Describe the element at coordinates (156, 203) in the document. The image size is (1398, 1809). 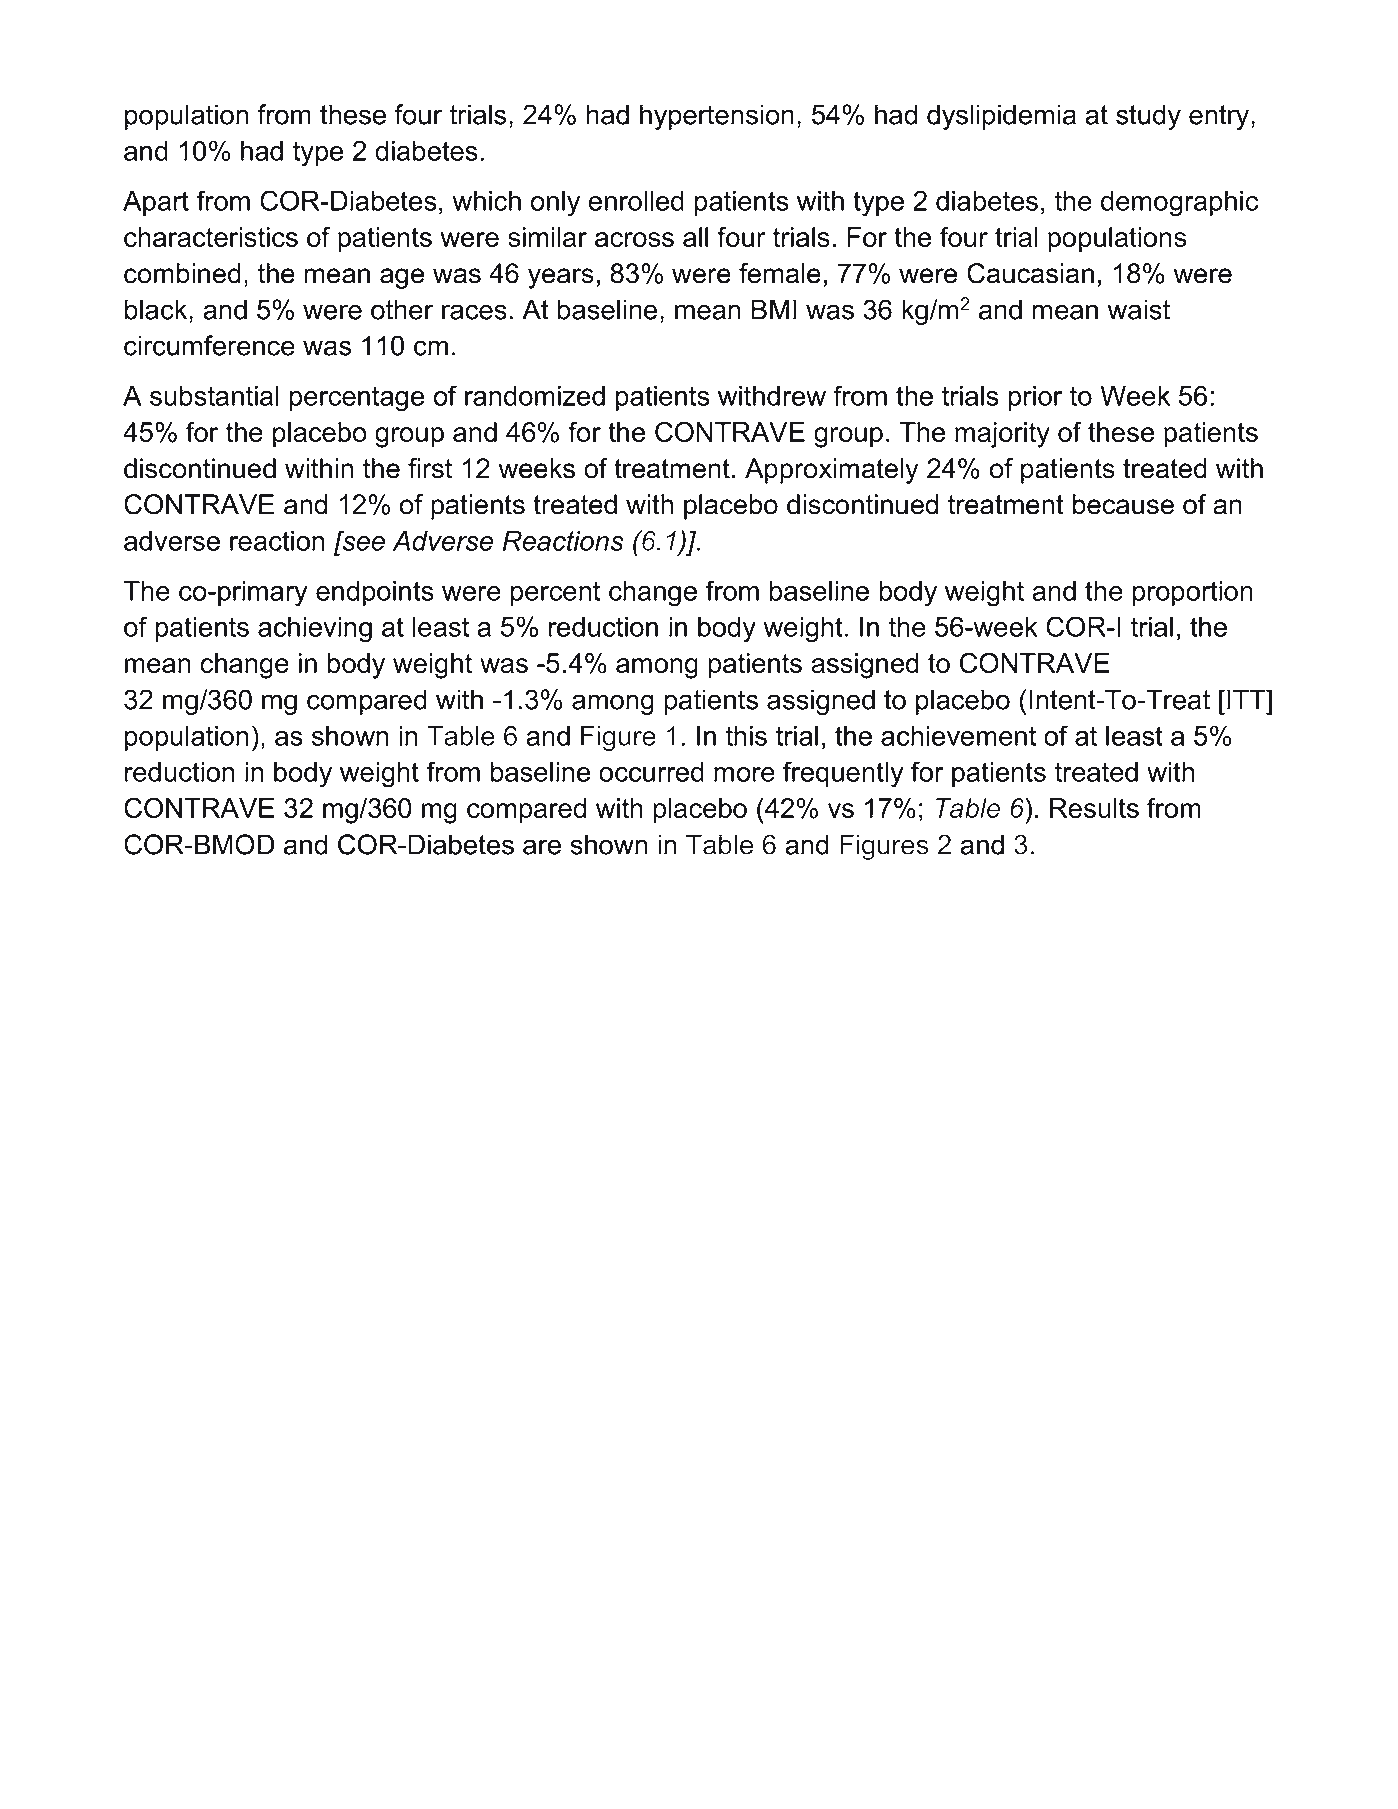
I see `Apart` at that location.
